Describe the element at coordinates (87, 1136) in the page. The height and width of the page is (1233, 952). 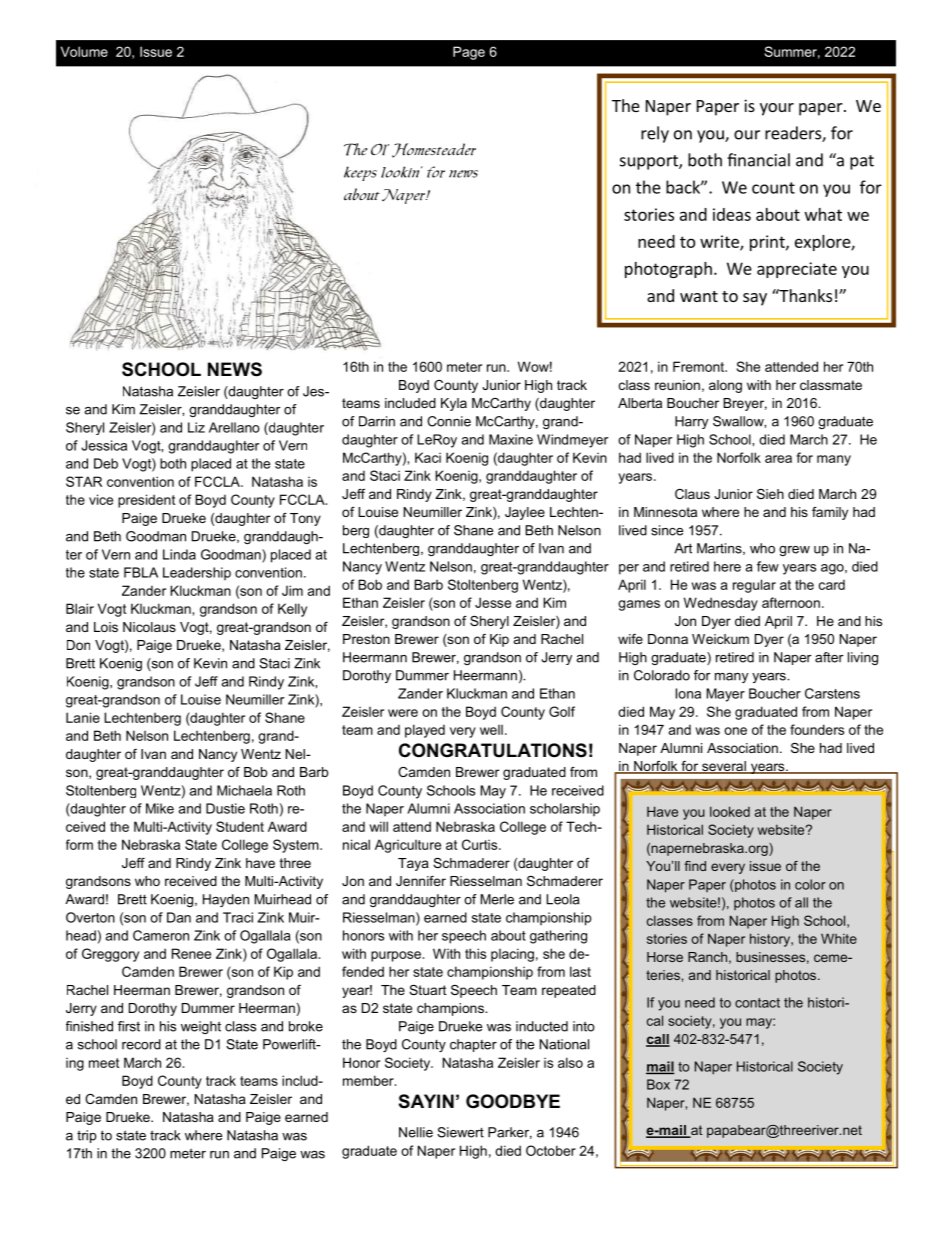
I see `trip` at that location.
